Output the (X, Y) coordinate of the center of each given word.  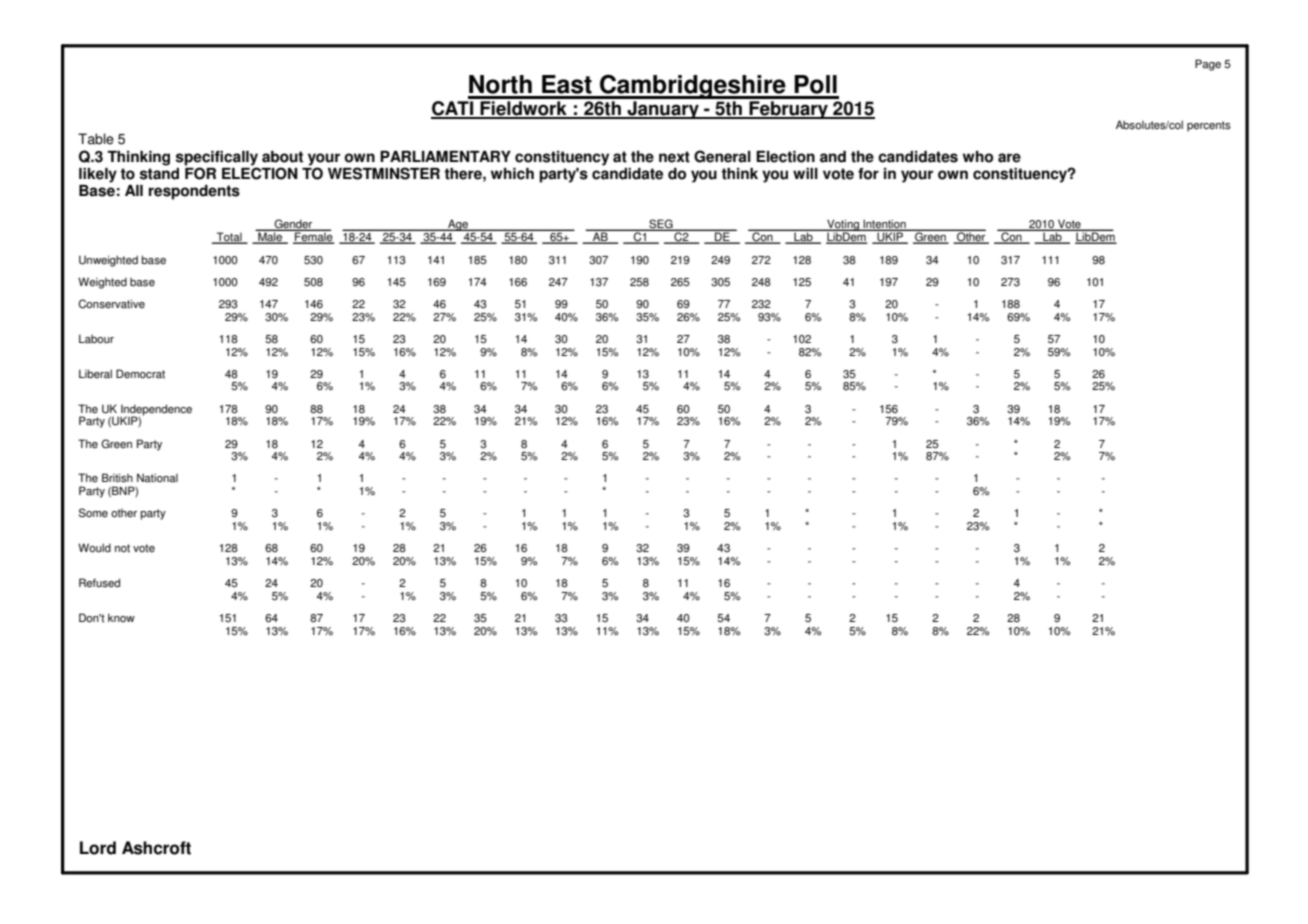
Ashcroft (156, 848)
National (157, 478)
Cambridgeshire (693, 86)
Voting (843, 226)
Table (96, 139)
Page (1208, 65)
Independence (156, 411)
